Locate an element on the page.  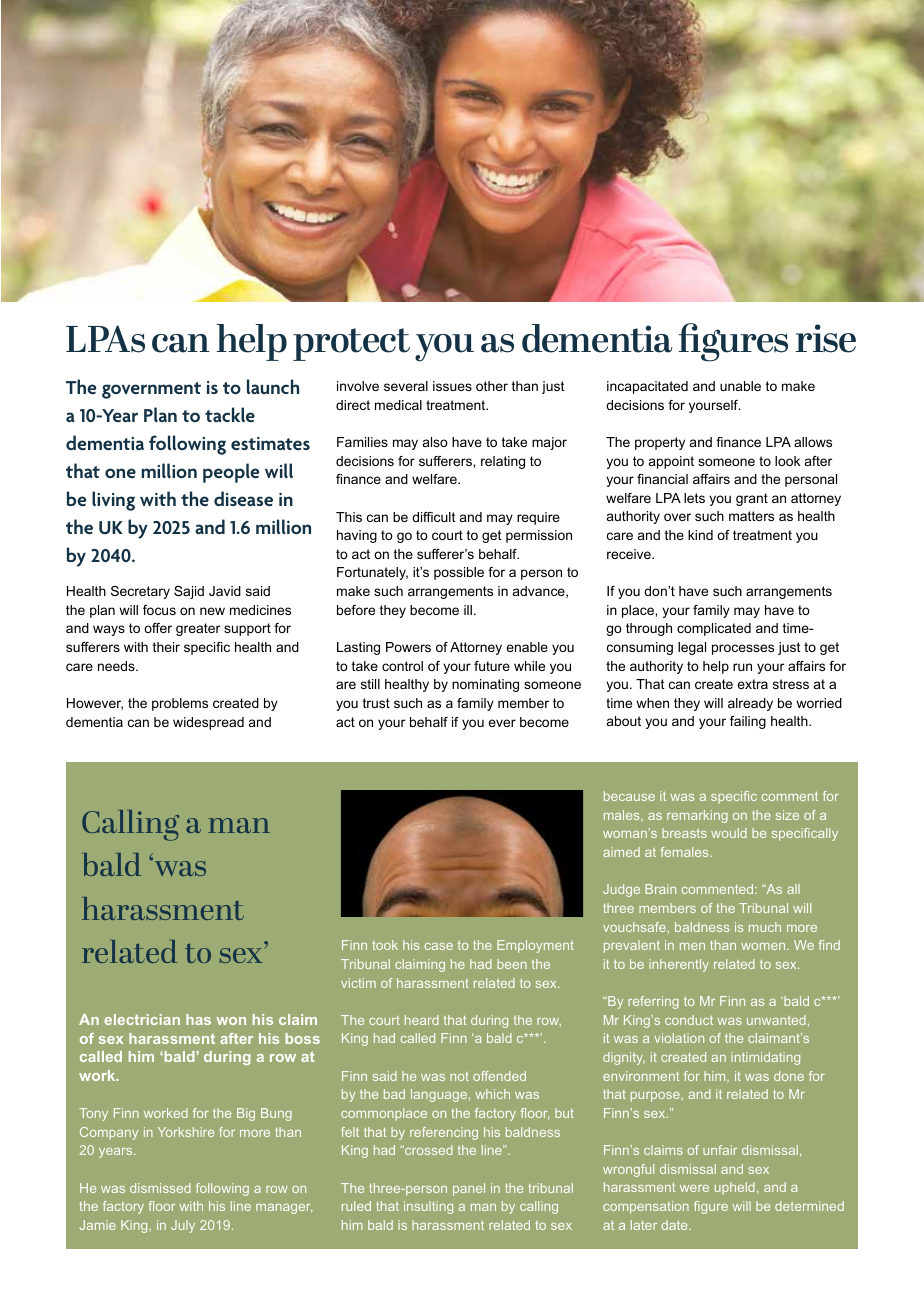
unable is located at coordinates (740, 386).
